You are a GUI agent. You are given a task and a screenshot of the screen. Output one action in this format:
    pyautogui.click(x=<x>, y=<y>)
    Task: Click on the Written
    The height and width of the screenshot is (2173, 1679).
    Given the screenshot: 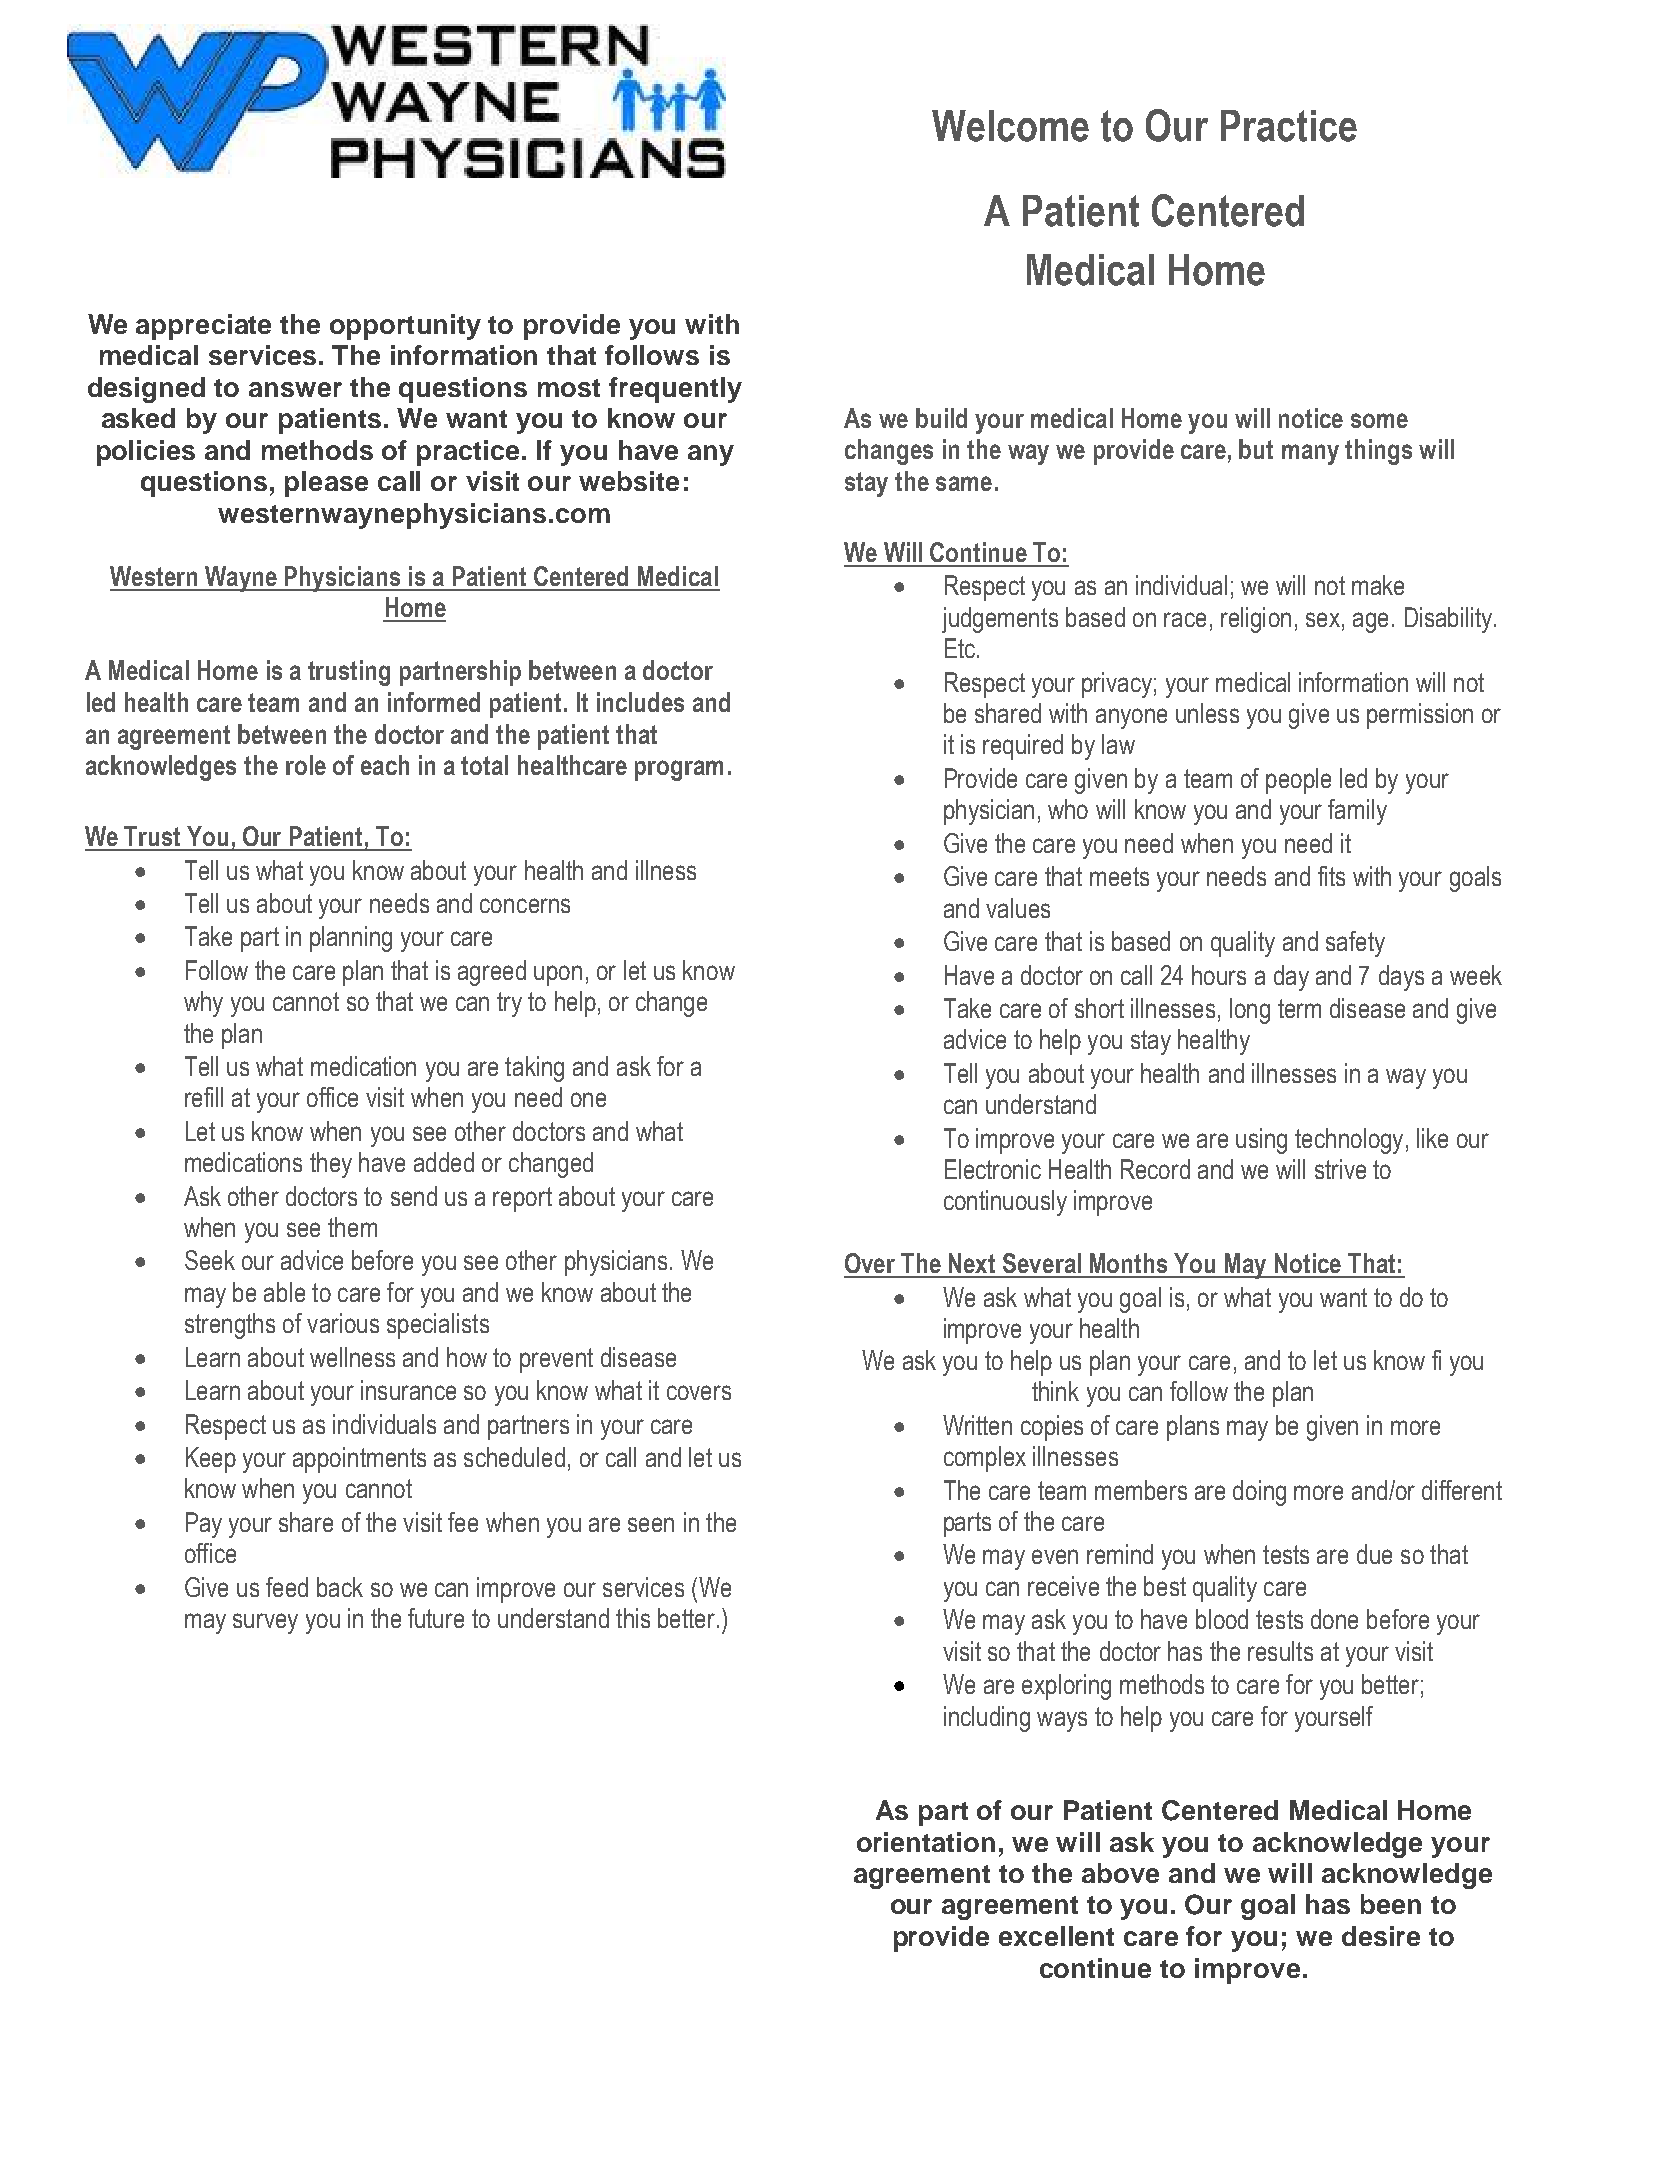 What is the action you would take?
    pyautogui.click(x=977, y=1425)
